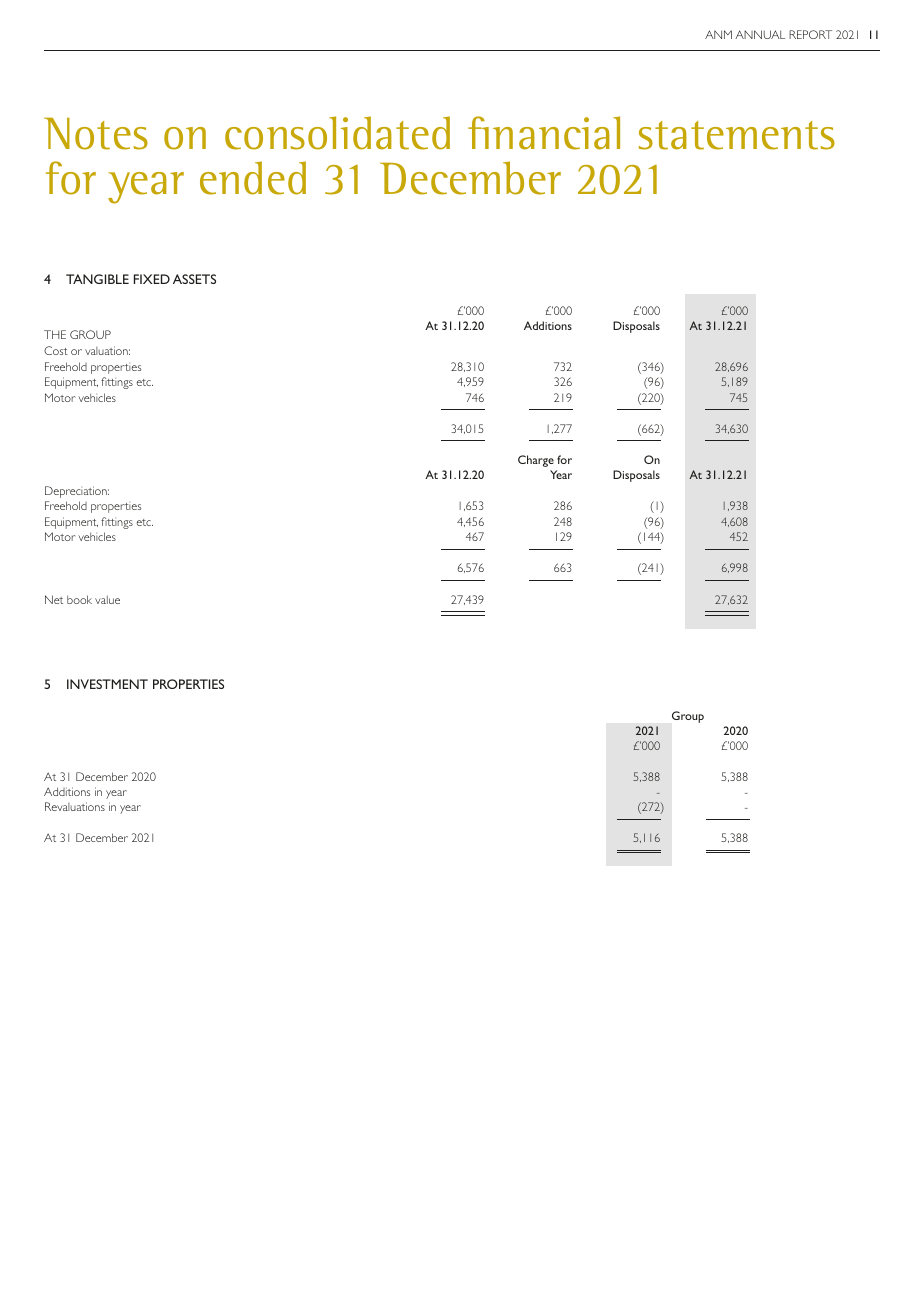 The height and width of the screenshot is (1308, 924). Describe the element at coordinates (737, 135) in the screenshot. I see `statements` at that location.
